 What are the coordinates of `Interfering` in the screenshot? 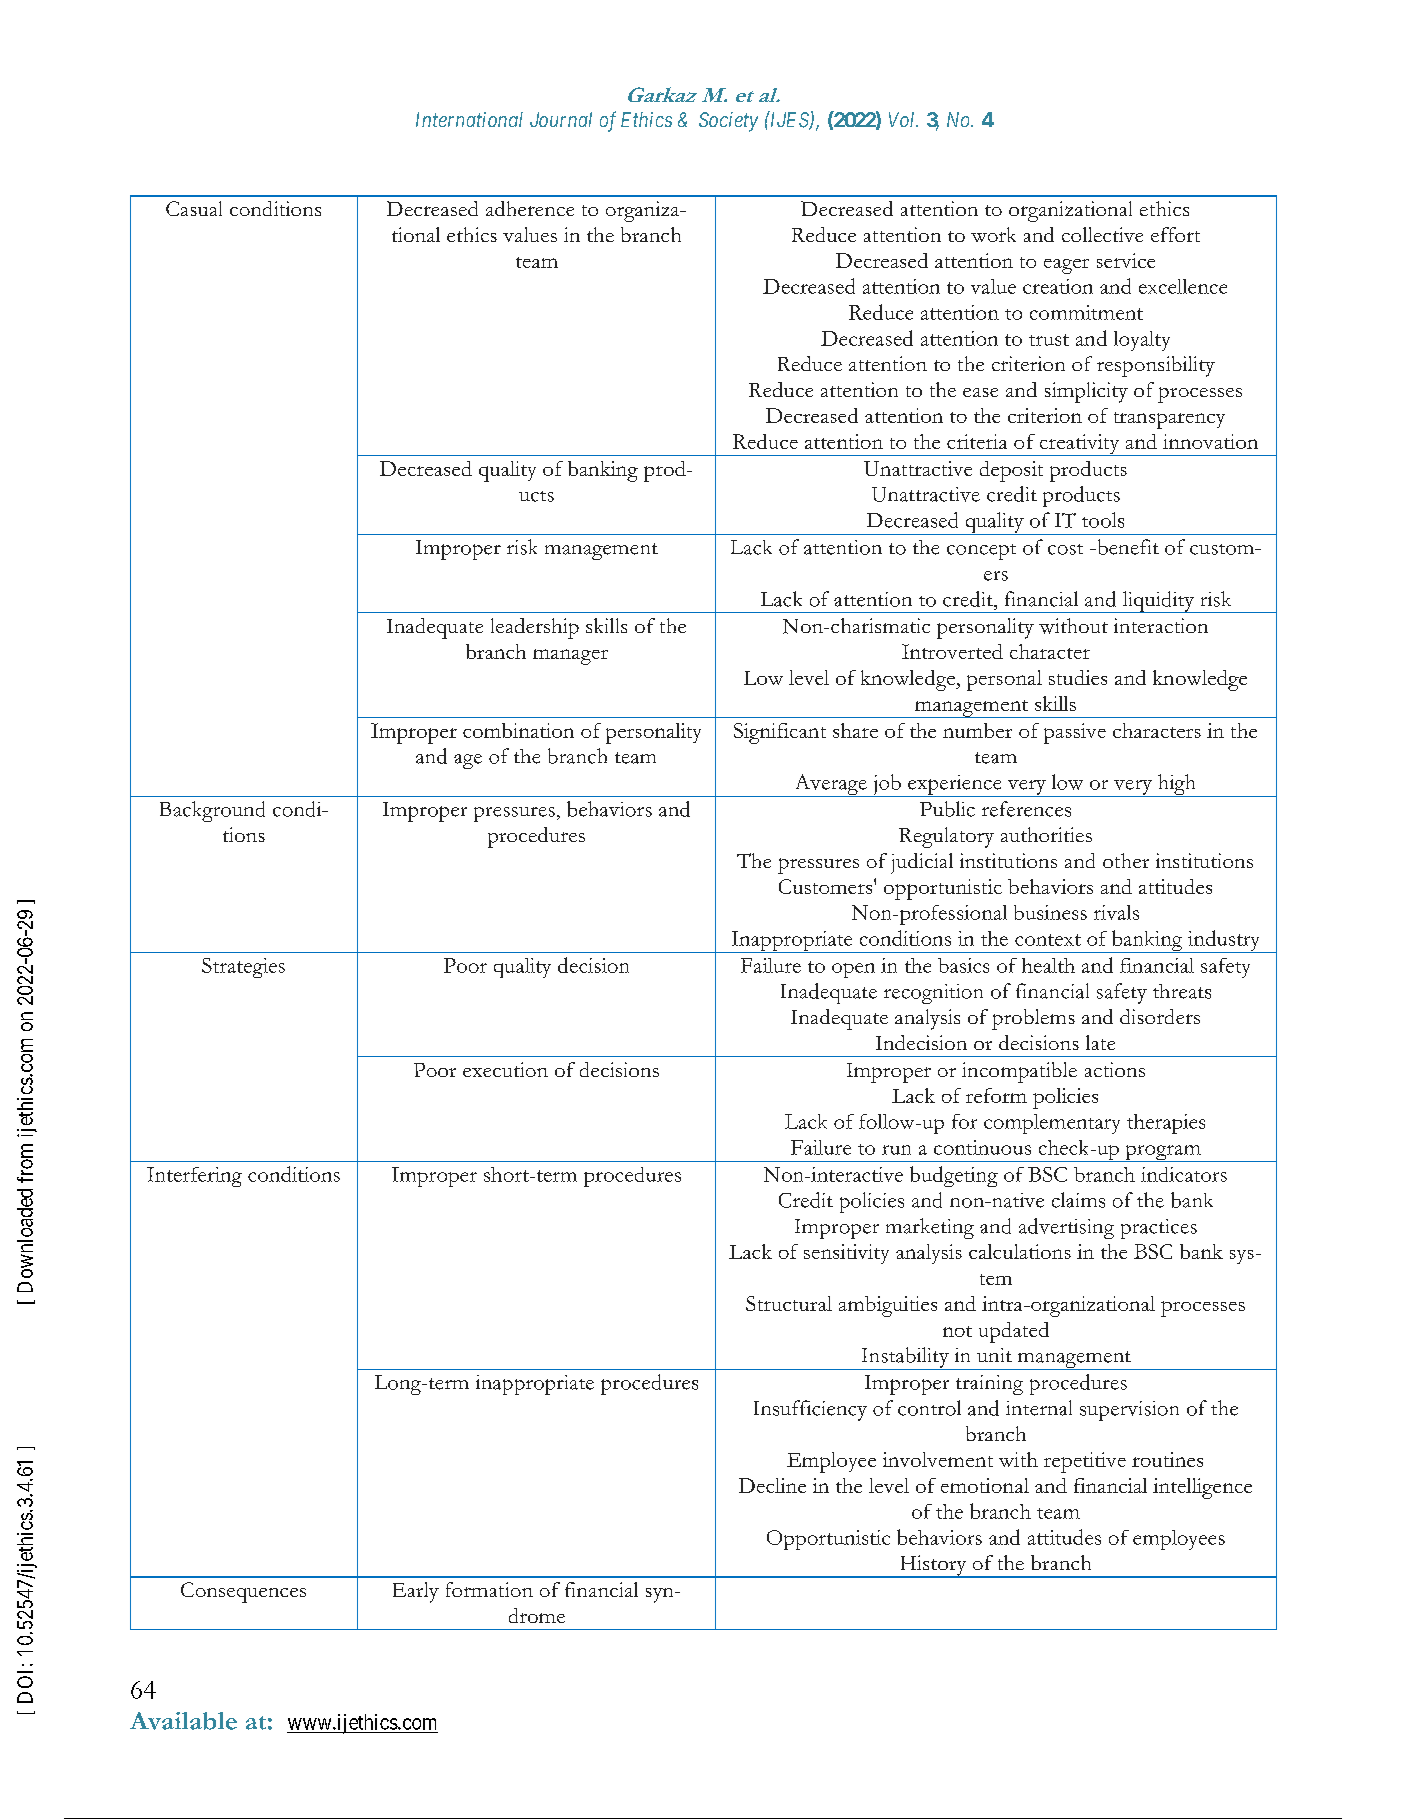 It's located at (194, 1177).
